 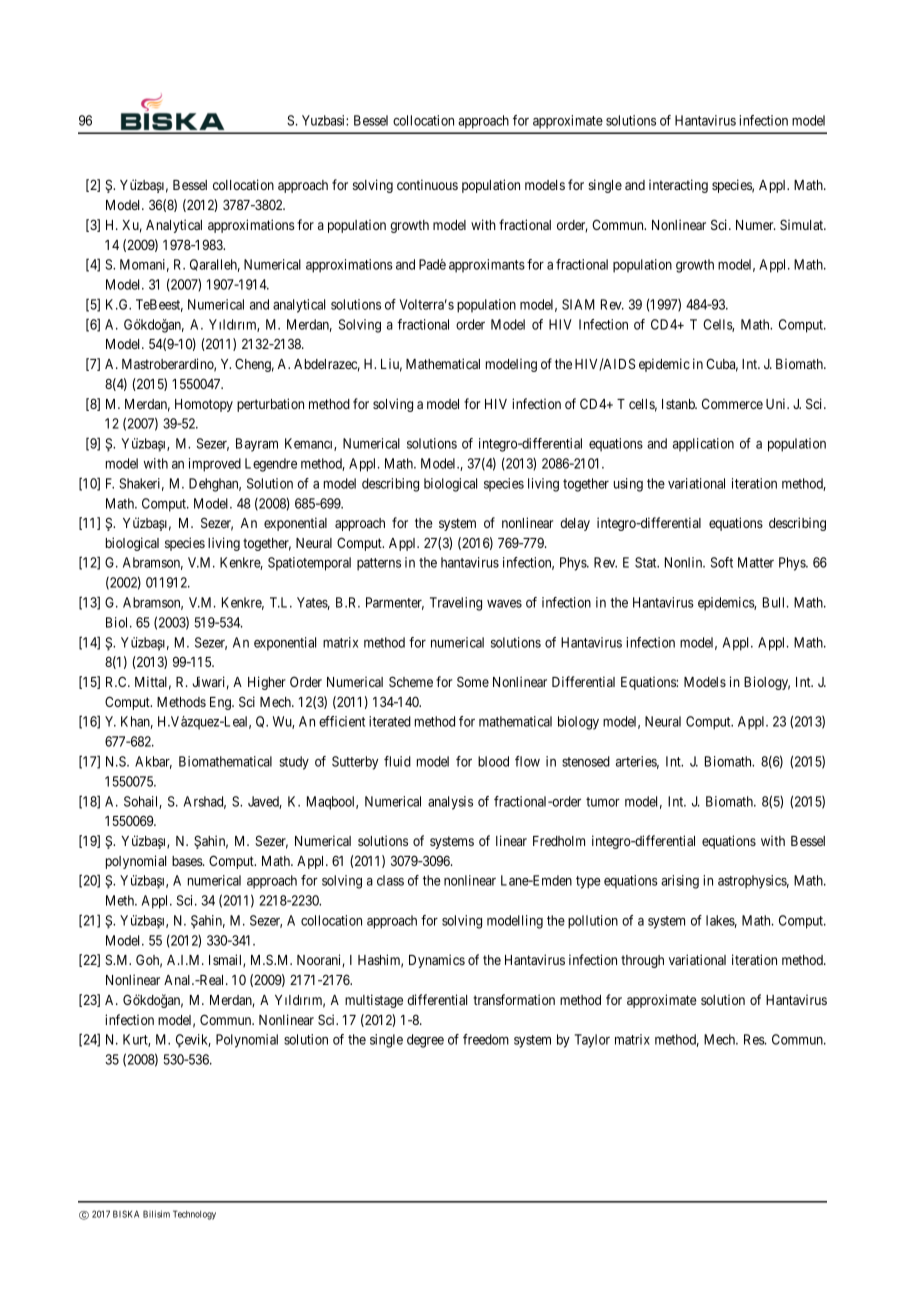 I want to click on SIAM, so click(x=578, y=304).
